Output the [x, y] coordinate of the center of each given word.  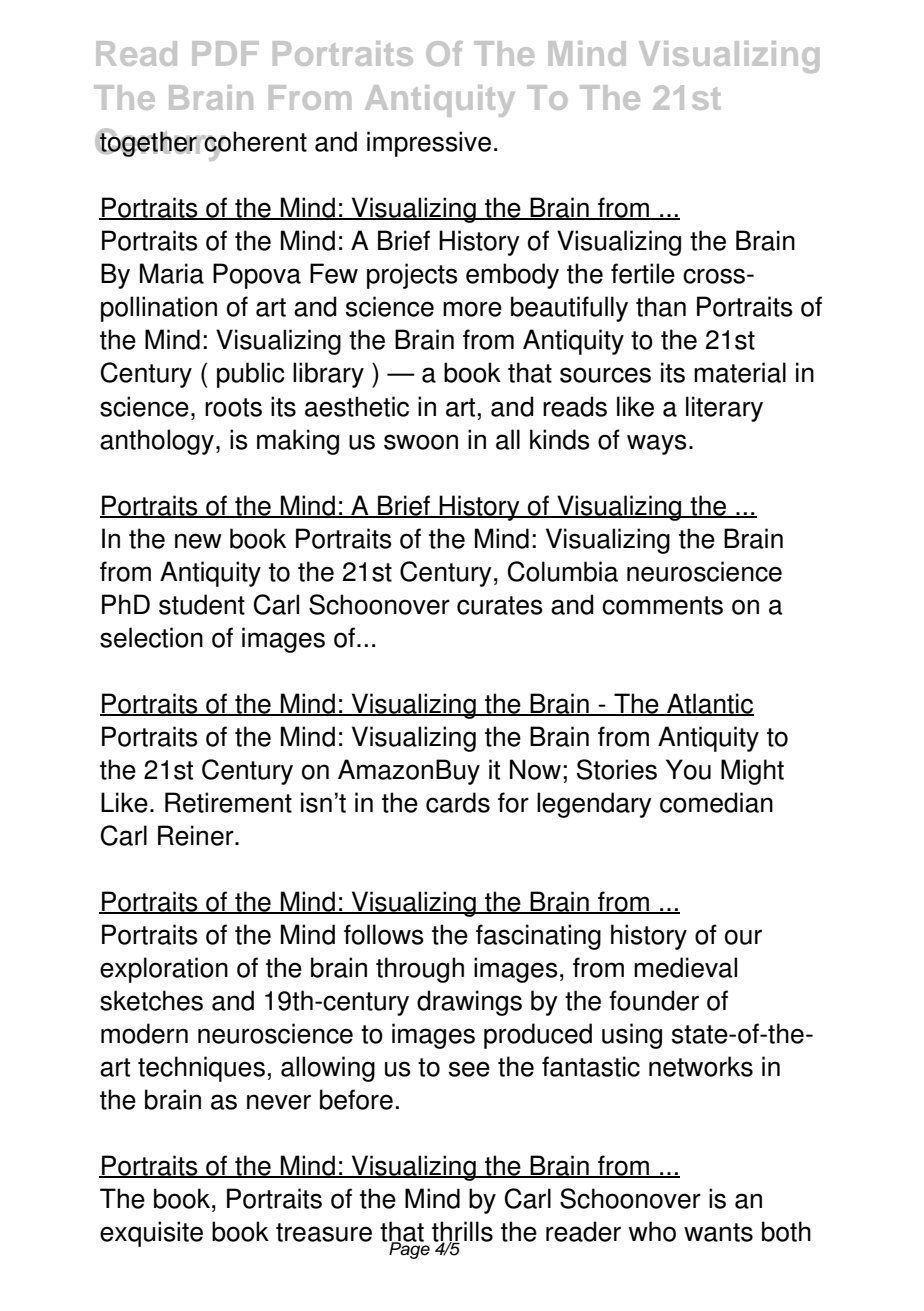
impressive [429, 144]
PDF [225, 53]
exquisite [151, 1234]
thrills [462, 1232]
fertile [643, 273]
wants [718, 1232]
